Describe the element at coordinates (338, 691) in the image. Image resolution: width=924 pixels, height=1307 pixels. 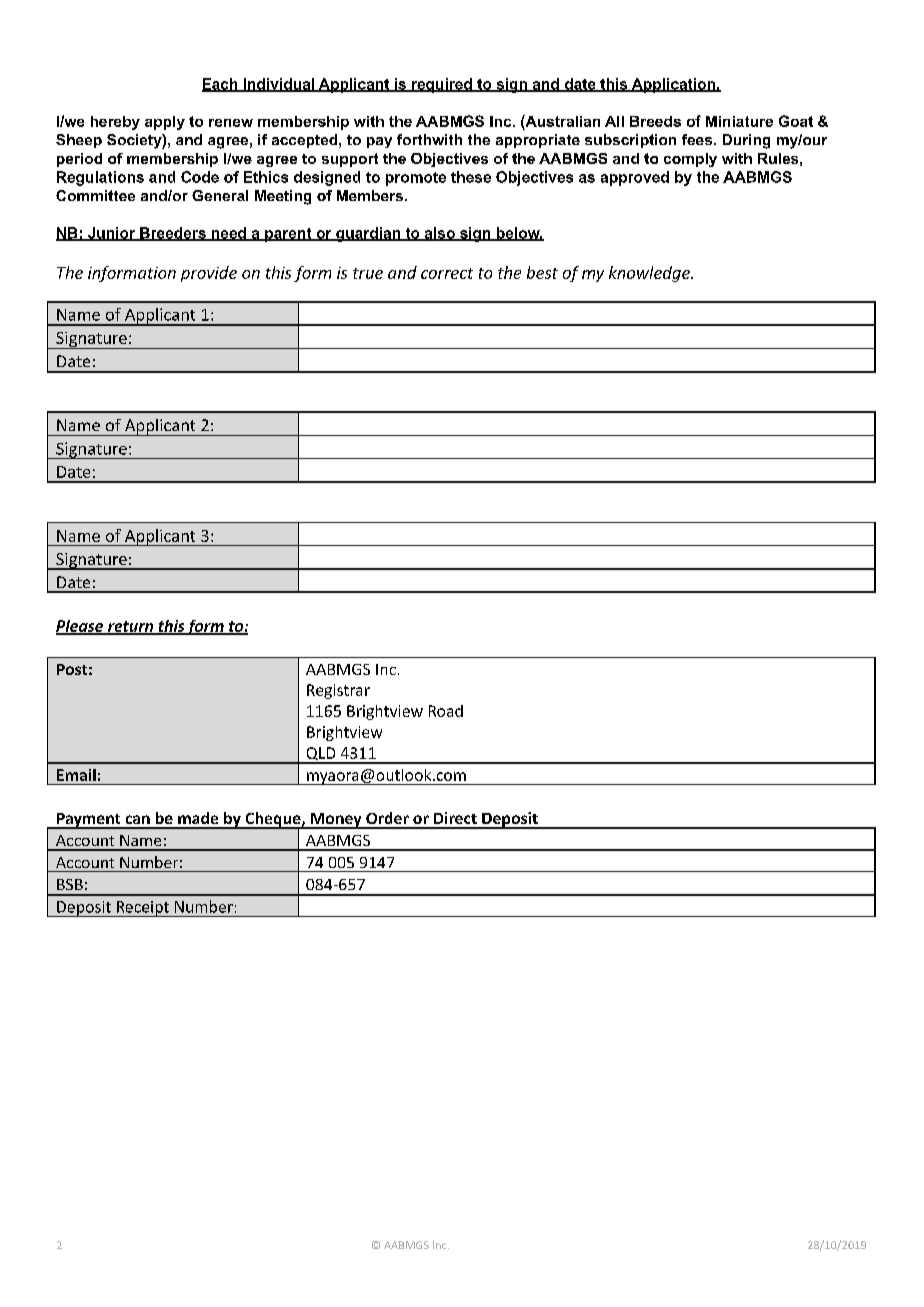
I see `Registrar` at that location.
